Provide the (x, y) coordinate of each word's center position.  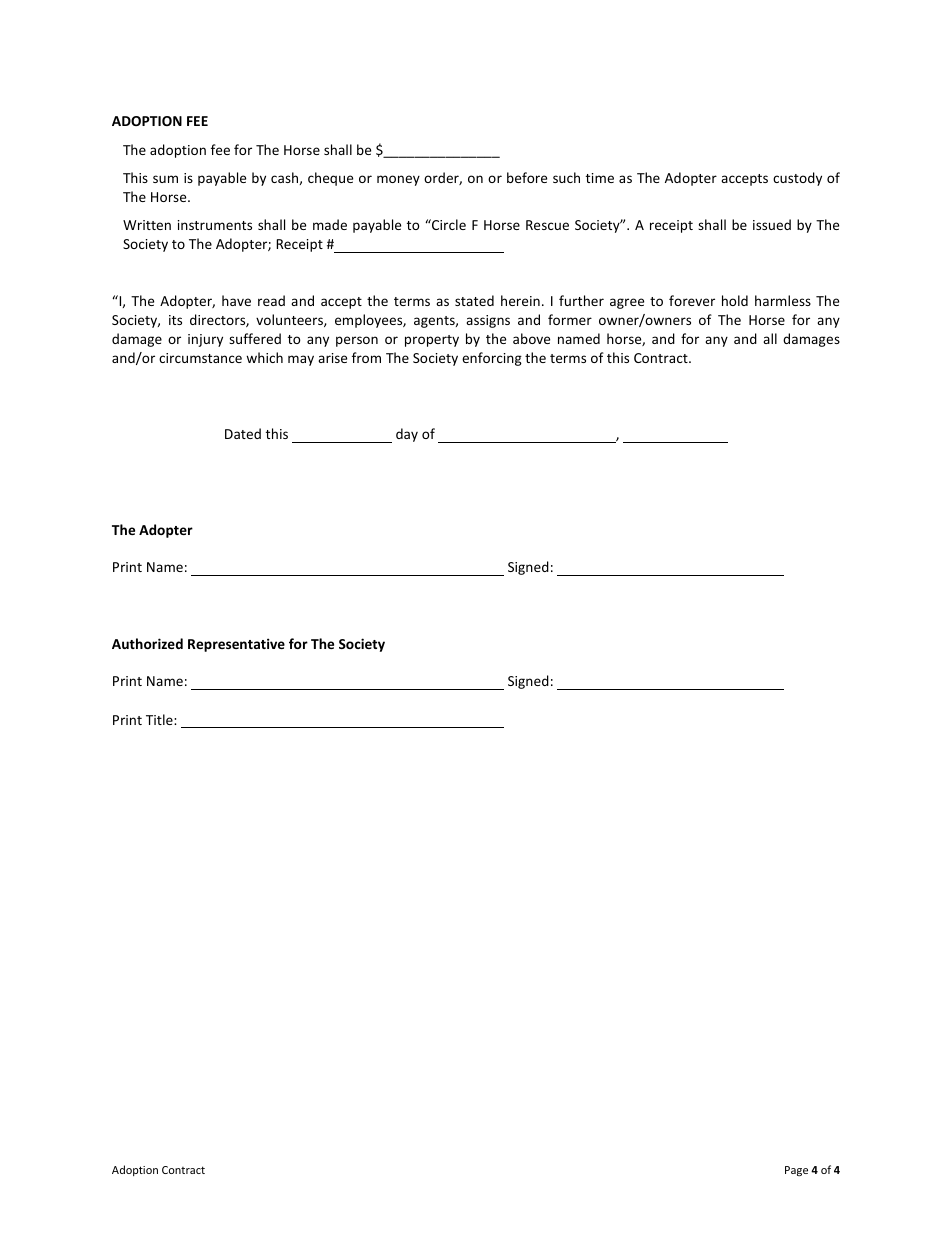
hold (735, 300)
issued (772, 224)
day (407, 435)
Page (796, 1171)
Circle (448, 224)
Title (160, 719)
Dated (243, 433)
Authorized (147, 643)
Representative (236, 645)
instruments (215, 225)
